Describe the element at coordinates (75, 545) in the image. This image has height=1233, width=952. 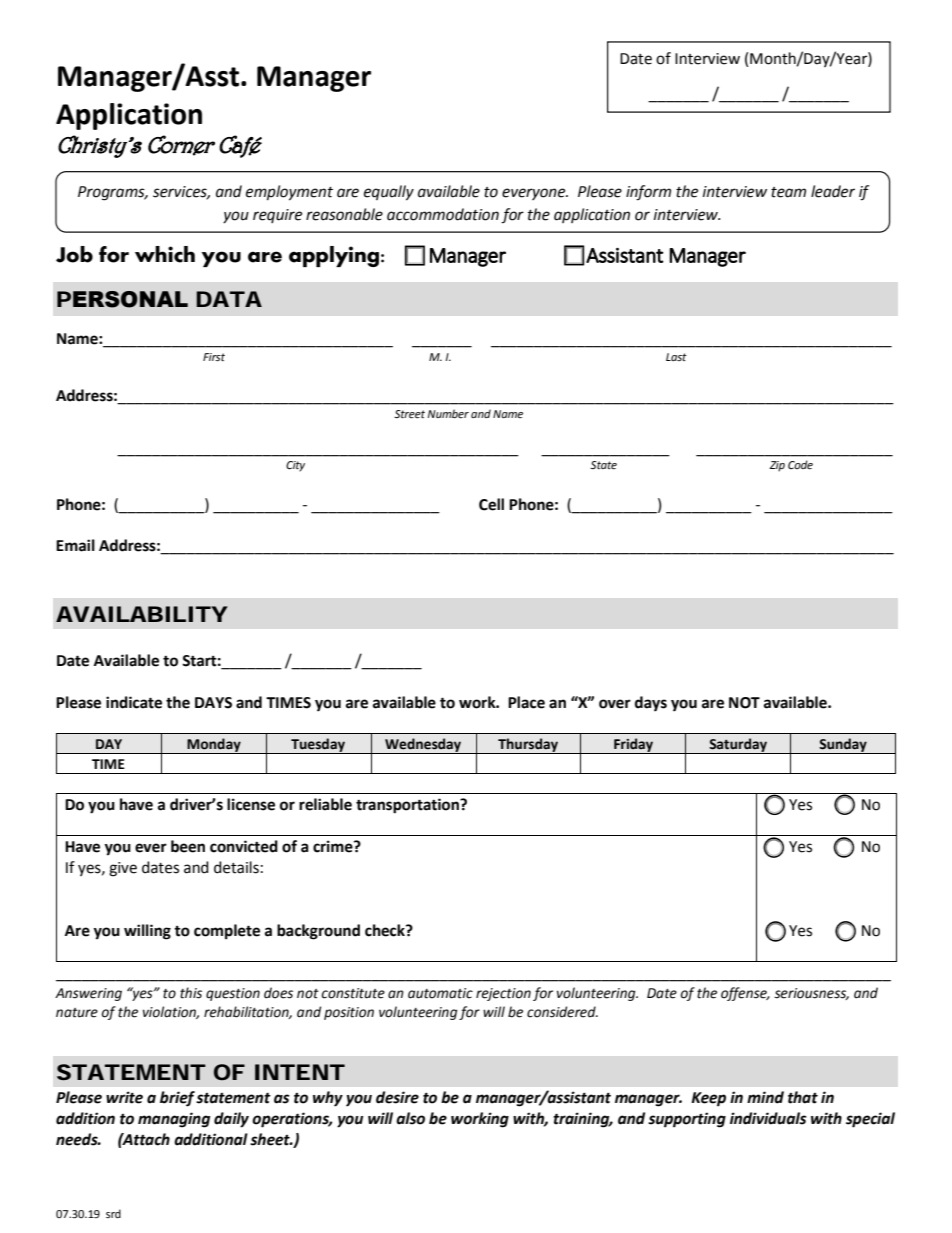
I see `Email` at that location.
